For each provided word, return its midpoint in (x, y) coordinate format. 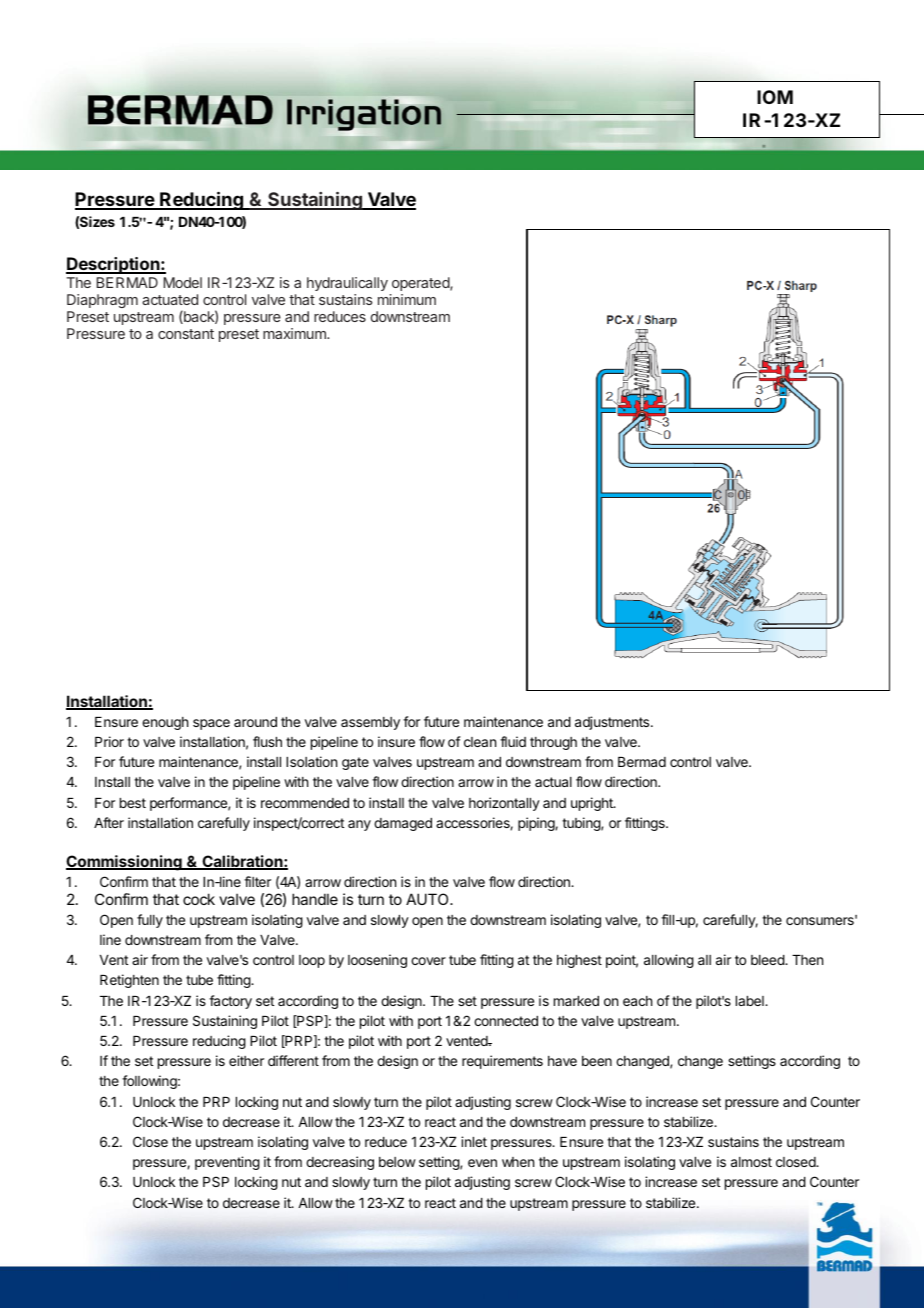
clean (480, 742)
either (246, 1060)
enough (165, 723)
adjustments (613, 723)
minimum (407, 299)
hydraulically (347, 284)
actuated (170, 299)
